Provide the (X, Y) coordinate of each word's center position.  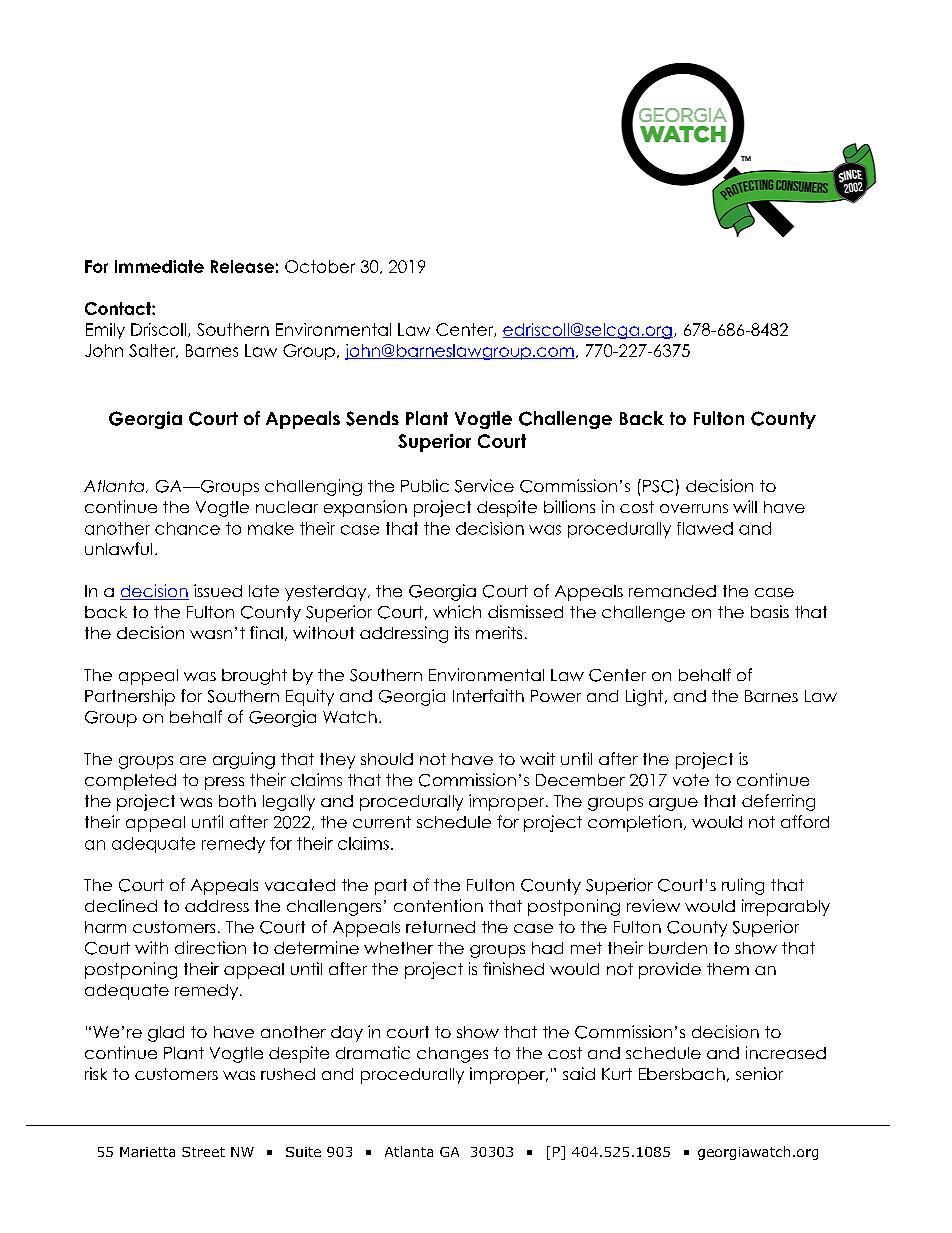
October (320, 266)
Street (203, 1152)
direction (210, 947)
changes (452, 1055)
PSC (658, 486)
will (745, 506)
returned (440, 927)
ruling (743, 886)
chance (187, 528)
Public (425, 485)
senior (759, 1073)
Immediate (159, 266)
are (193, 760)
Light (646, 697)
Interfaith (488, 695)
